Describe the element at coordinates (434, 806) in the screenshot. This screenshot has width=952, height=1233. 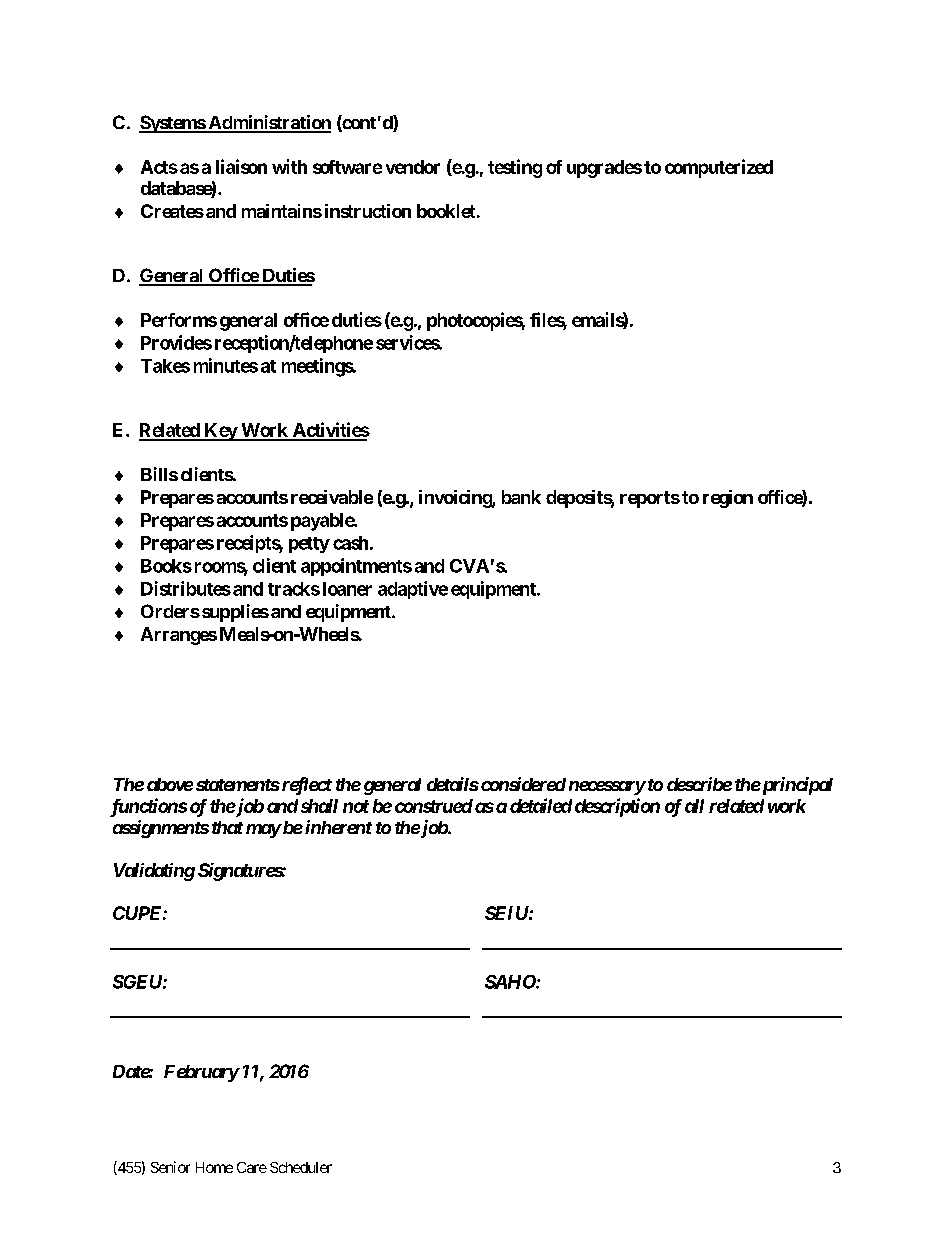
I see `construed` at that location.
